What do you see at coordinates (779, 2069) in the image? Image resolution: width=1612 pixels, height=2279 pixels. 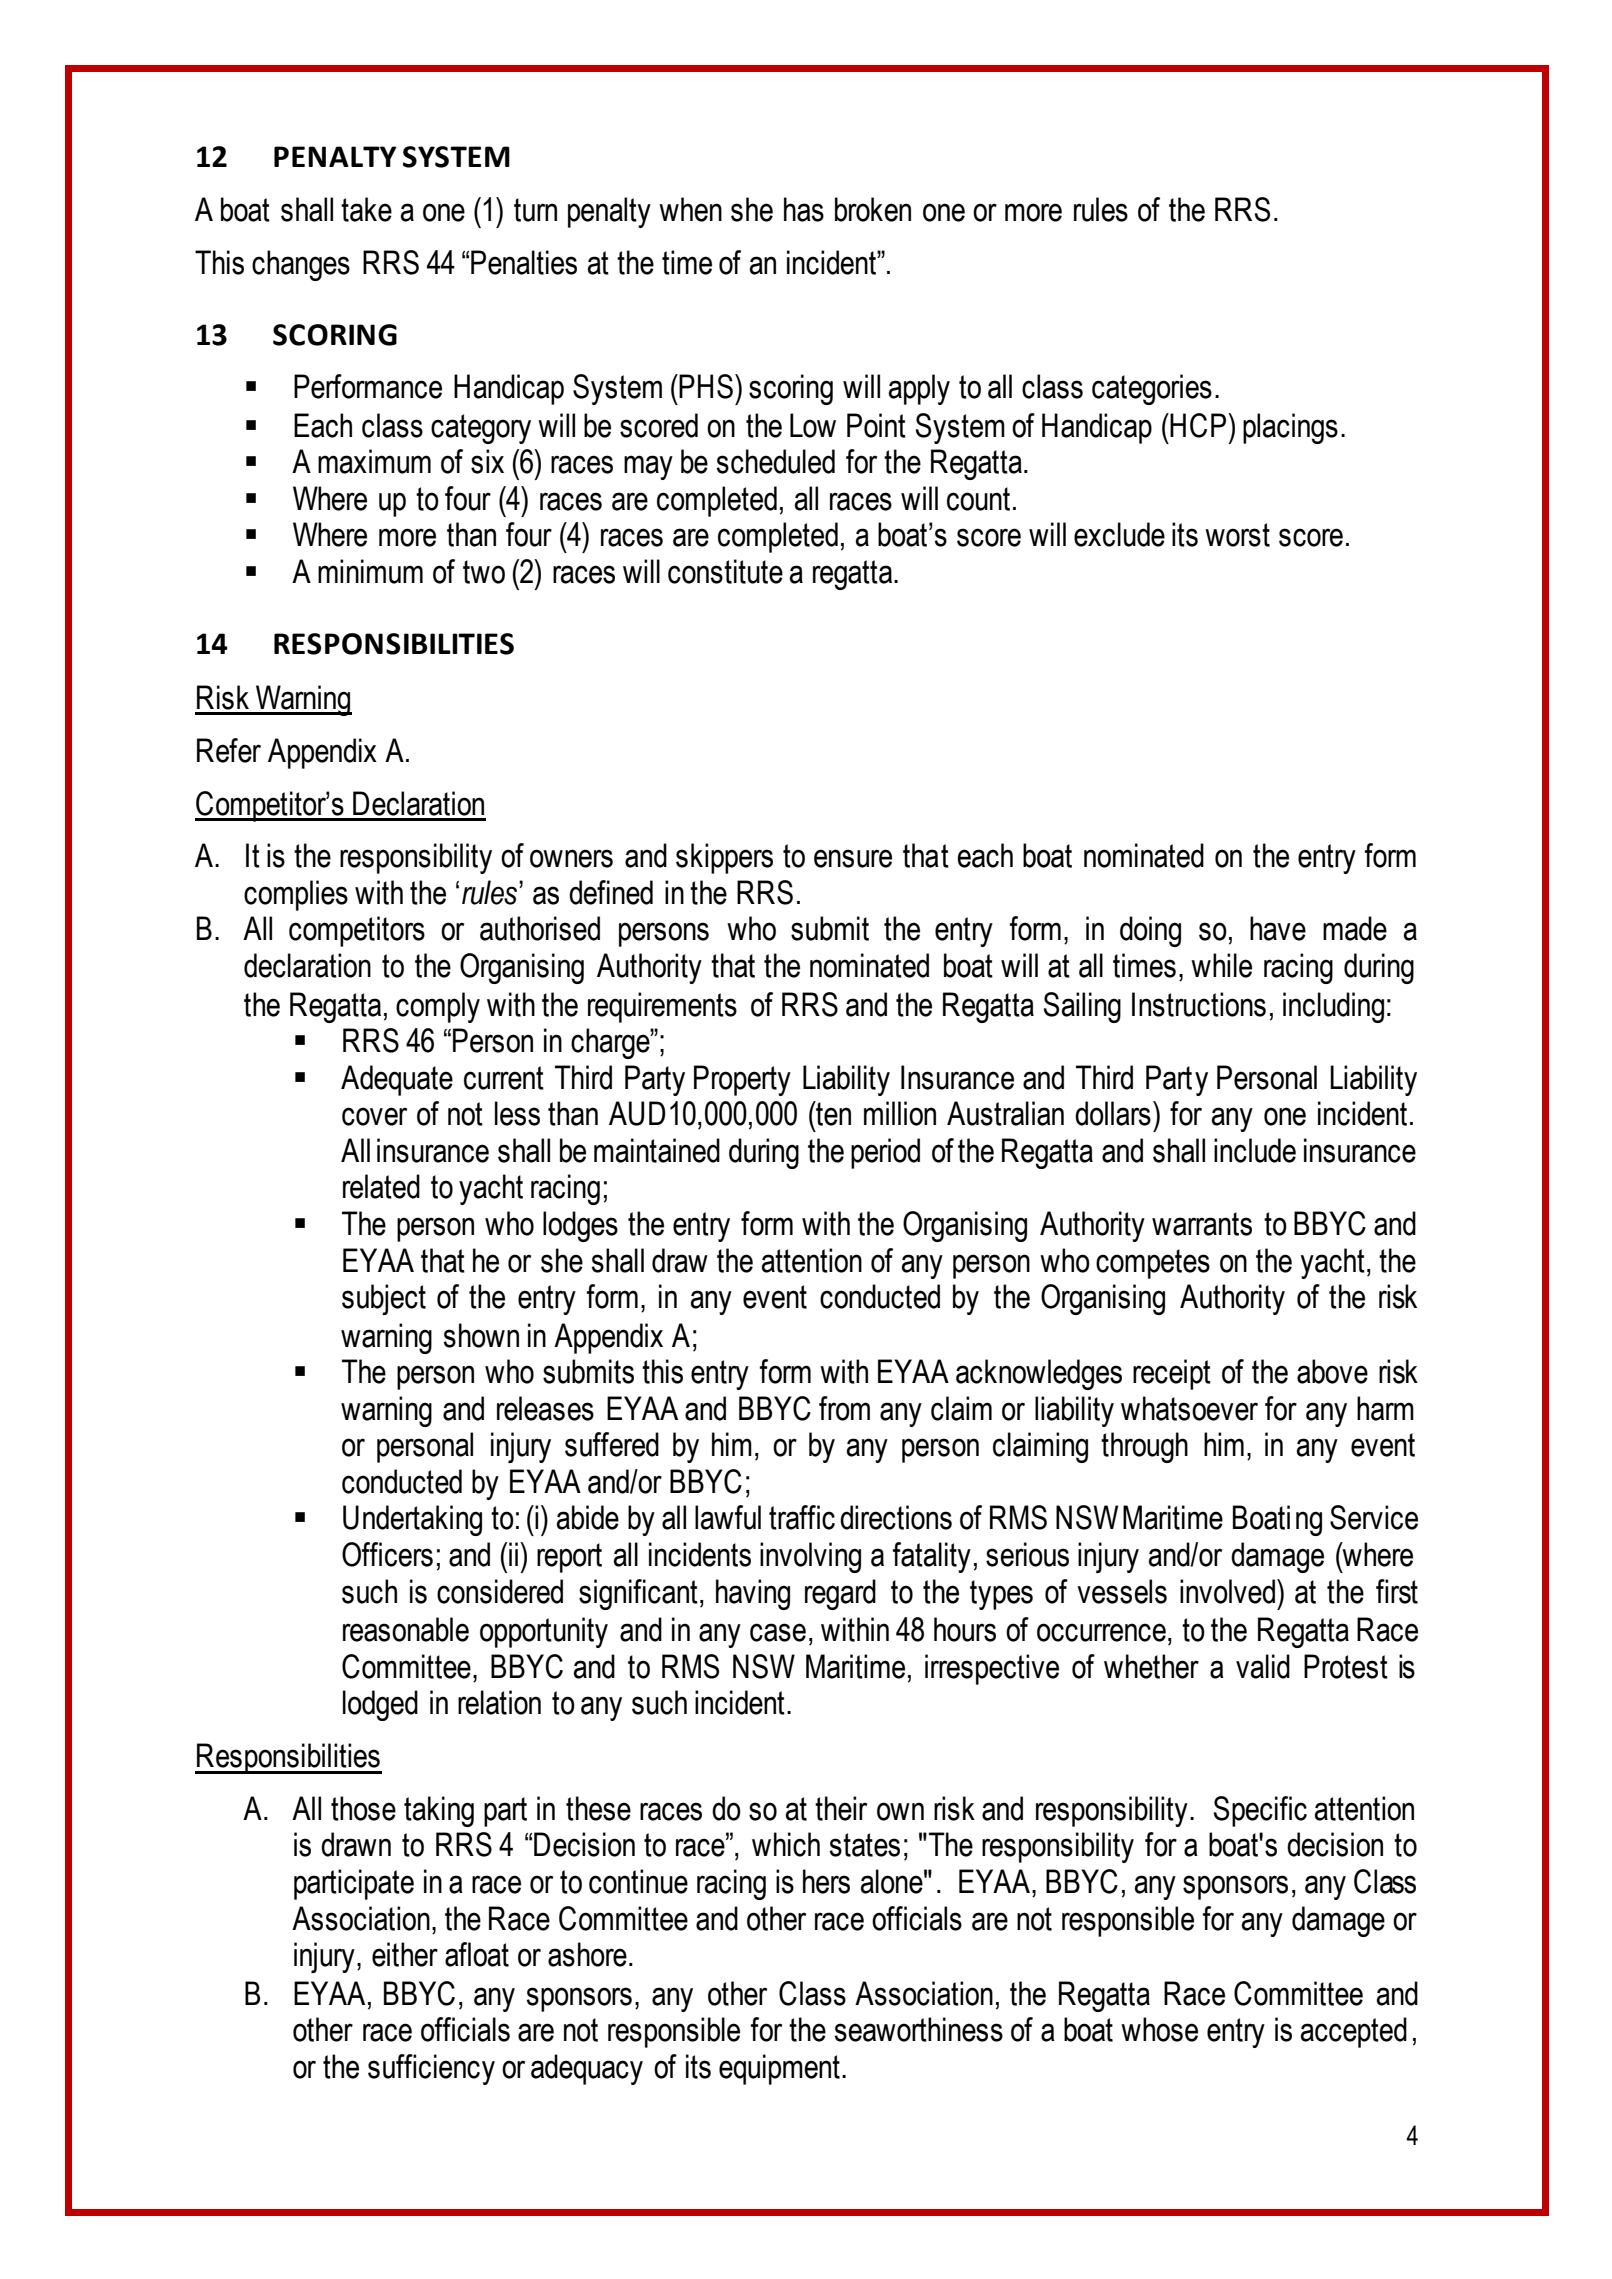 I see `equipment` at bounding box center [779, 2069].
